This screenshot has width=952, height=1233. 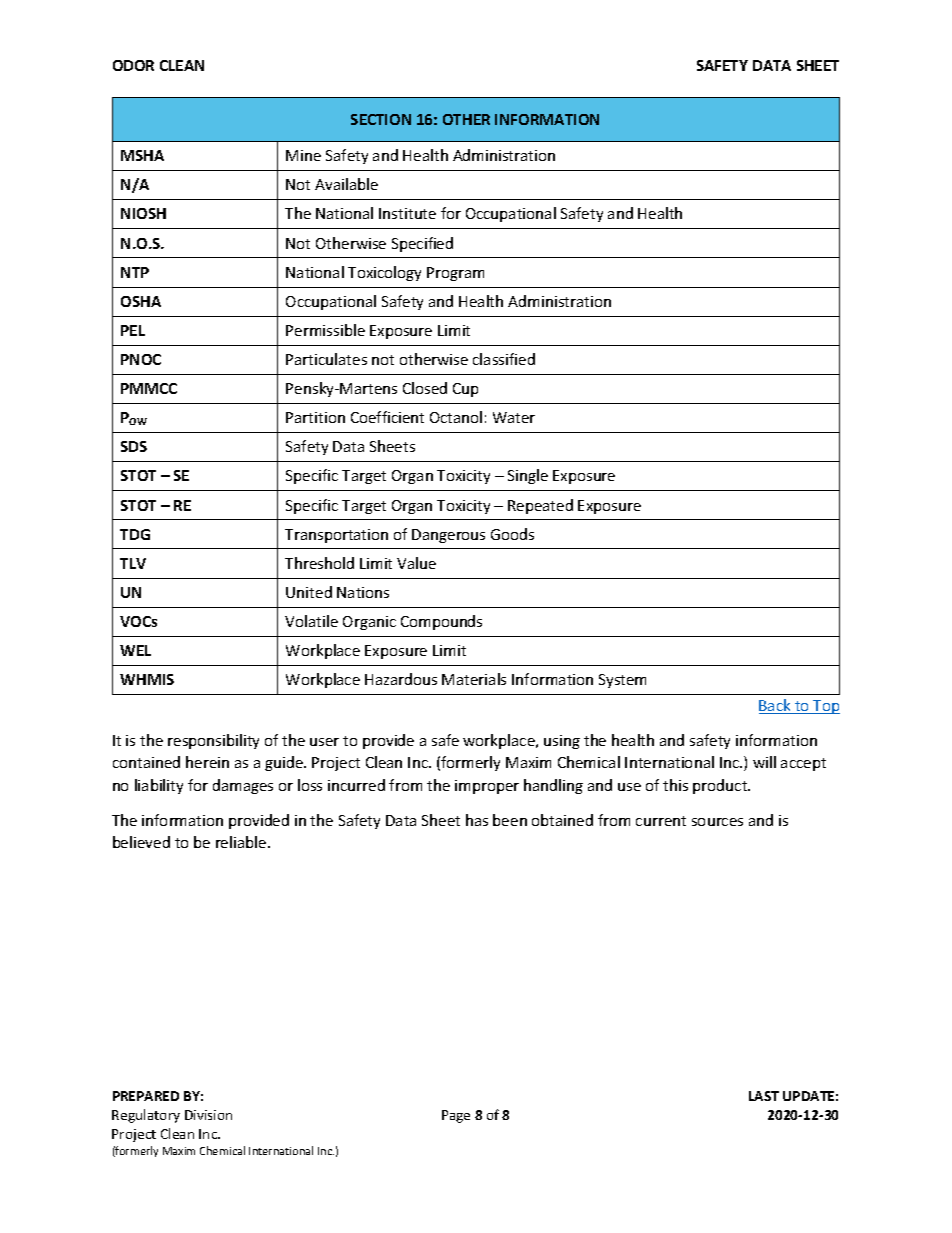 I want to click on SECTION, so click(x=381, y=119).
